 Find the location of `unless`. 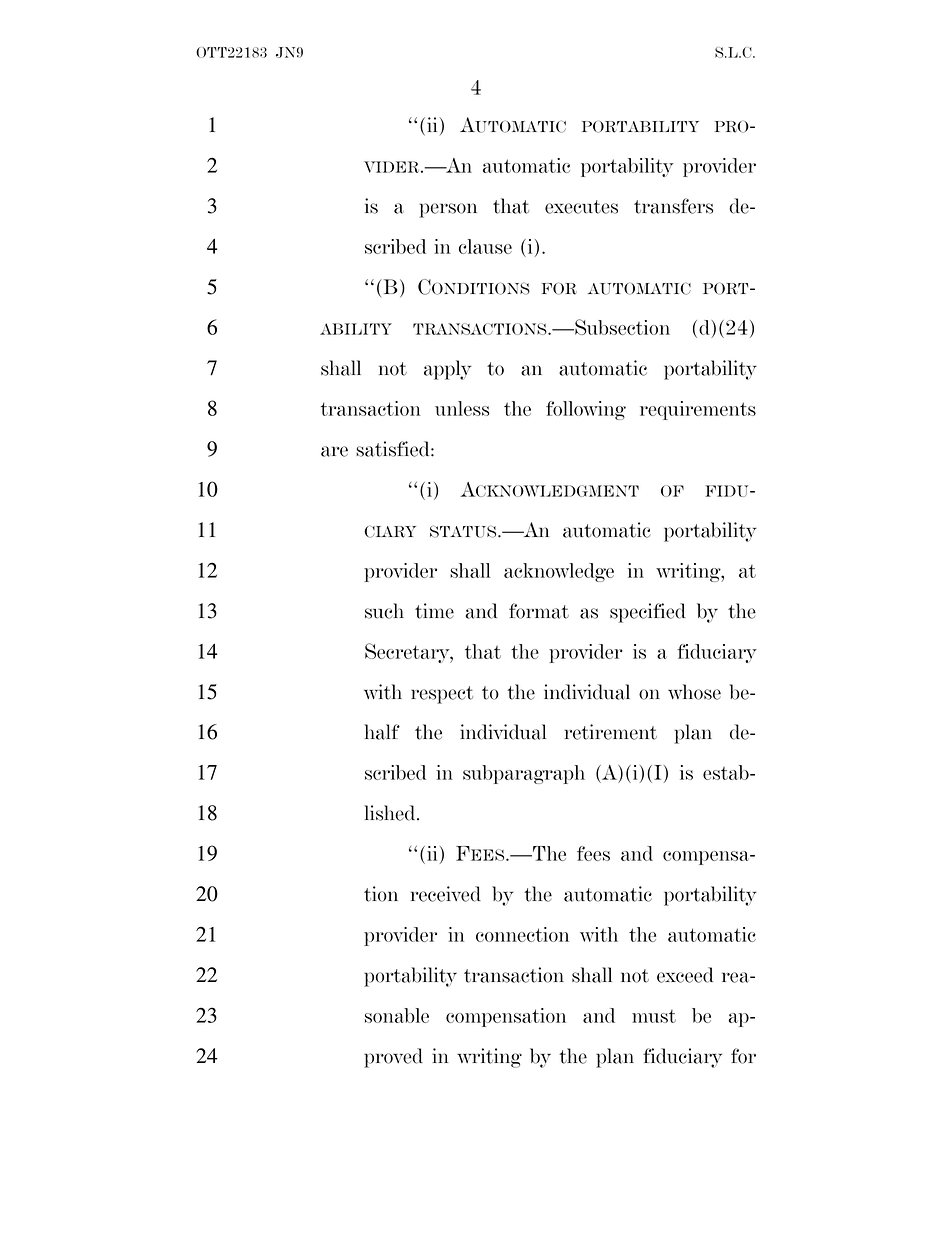

unless is located at coordinates (462, 408).
